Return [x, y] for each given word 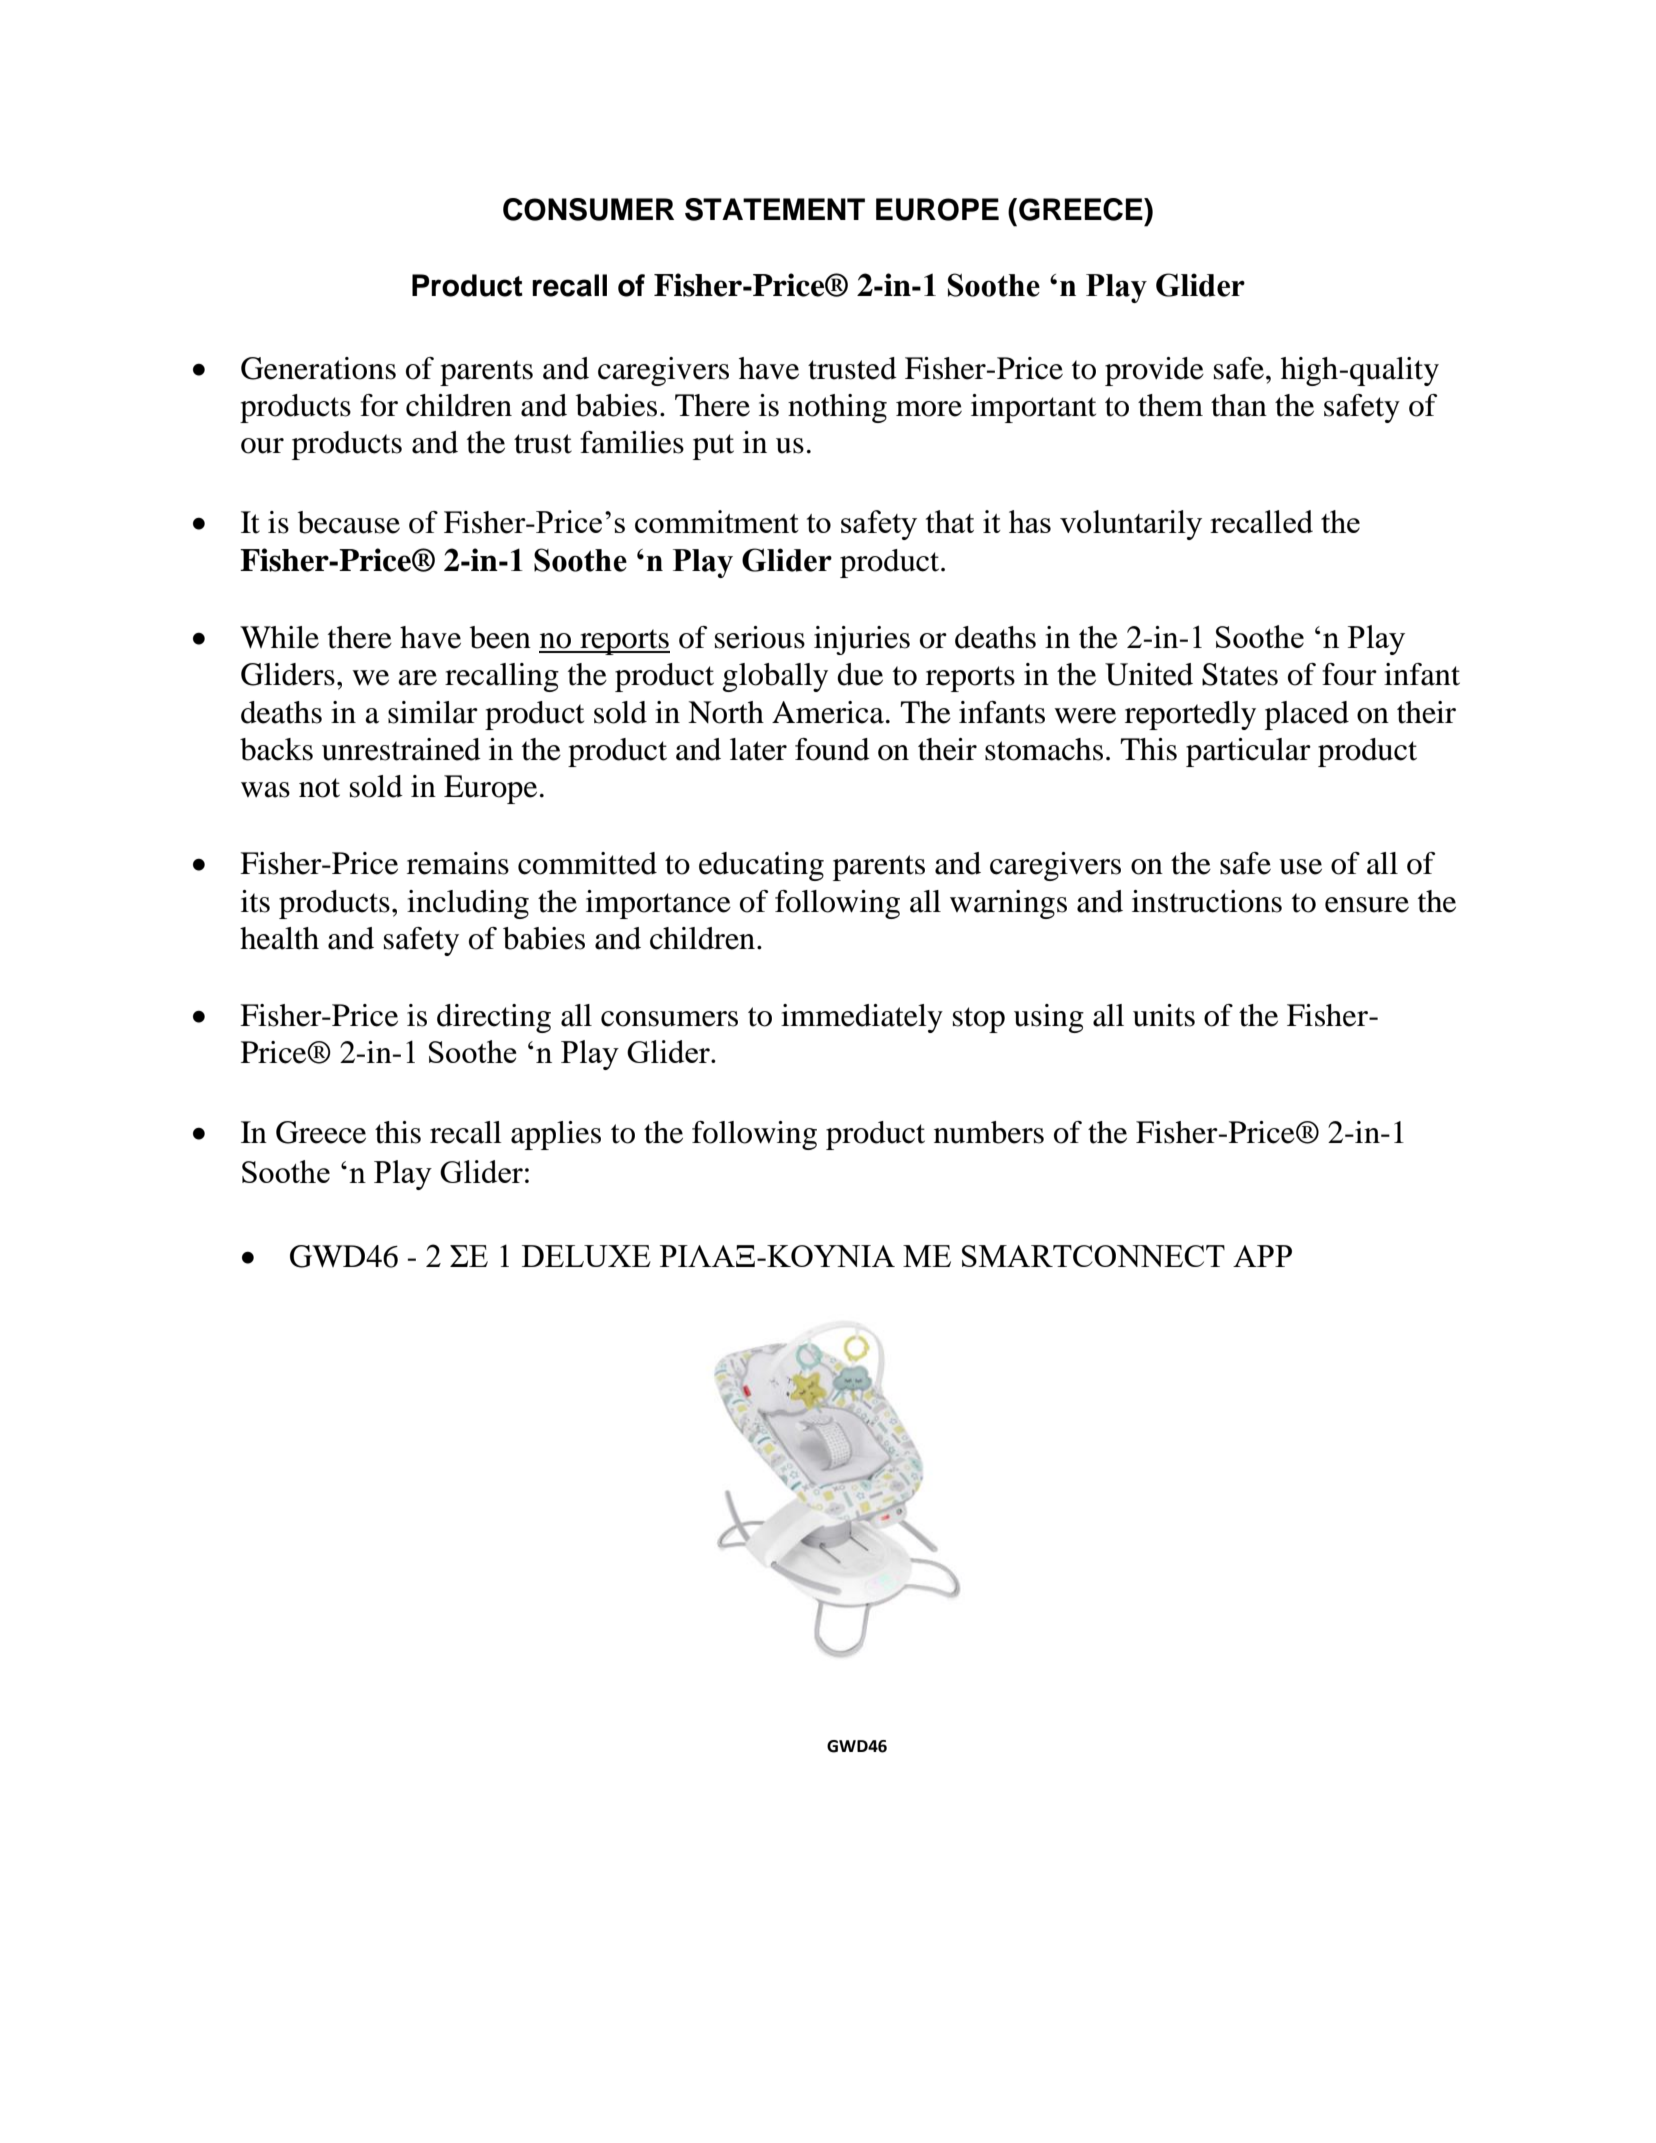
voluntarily [1131, 525]
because [349, 522]
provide [1154, 371]
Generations [318, 368]
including [468, 904]
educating [761, 866]
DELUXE [586, 1256]
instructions [1207, 901]
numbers [989, 1132]
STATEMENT [775, 209]
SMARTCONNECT [1093, 1256]
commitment [717, 521]
